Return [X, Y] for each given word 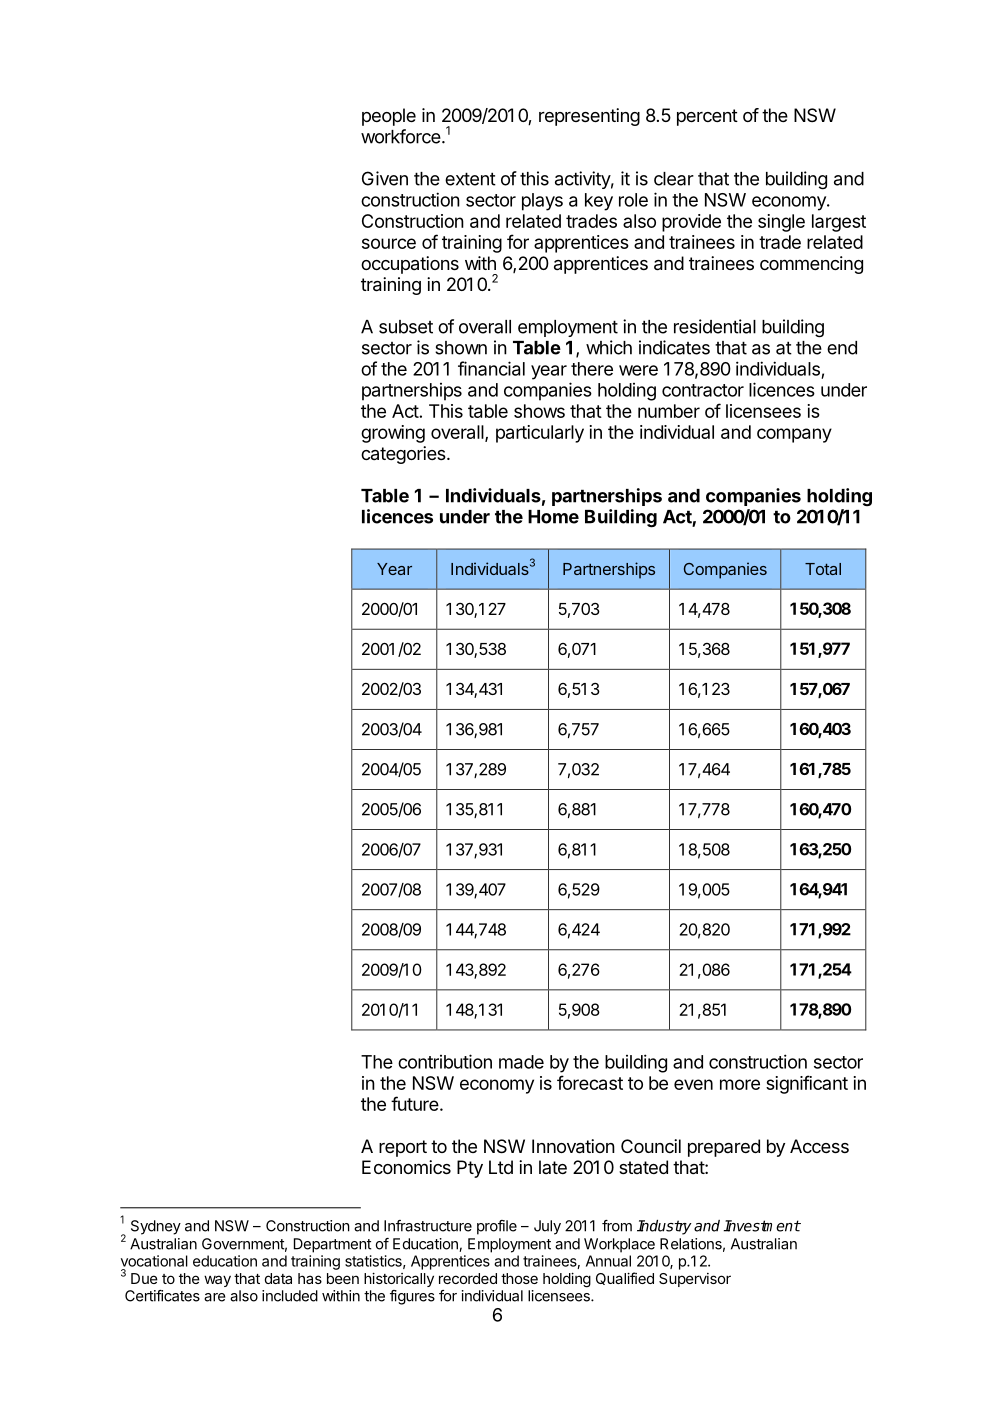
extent [470, 179]
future [415, 1103]
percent [707, 117]
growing [393, 434]
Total [823, 569]
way [217, 1281]
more [740, 1084]
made [521, 1062]
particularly [540, 434]
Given [385, 178]
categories [404, 455]
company [794, 435]
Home [553, 517]
